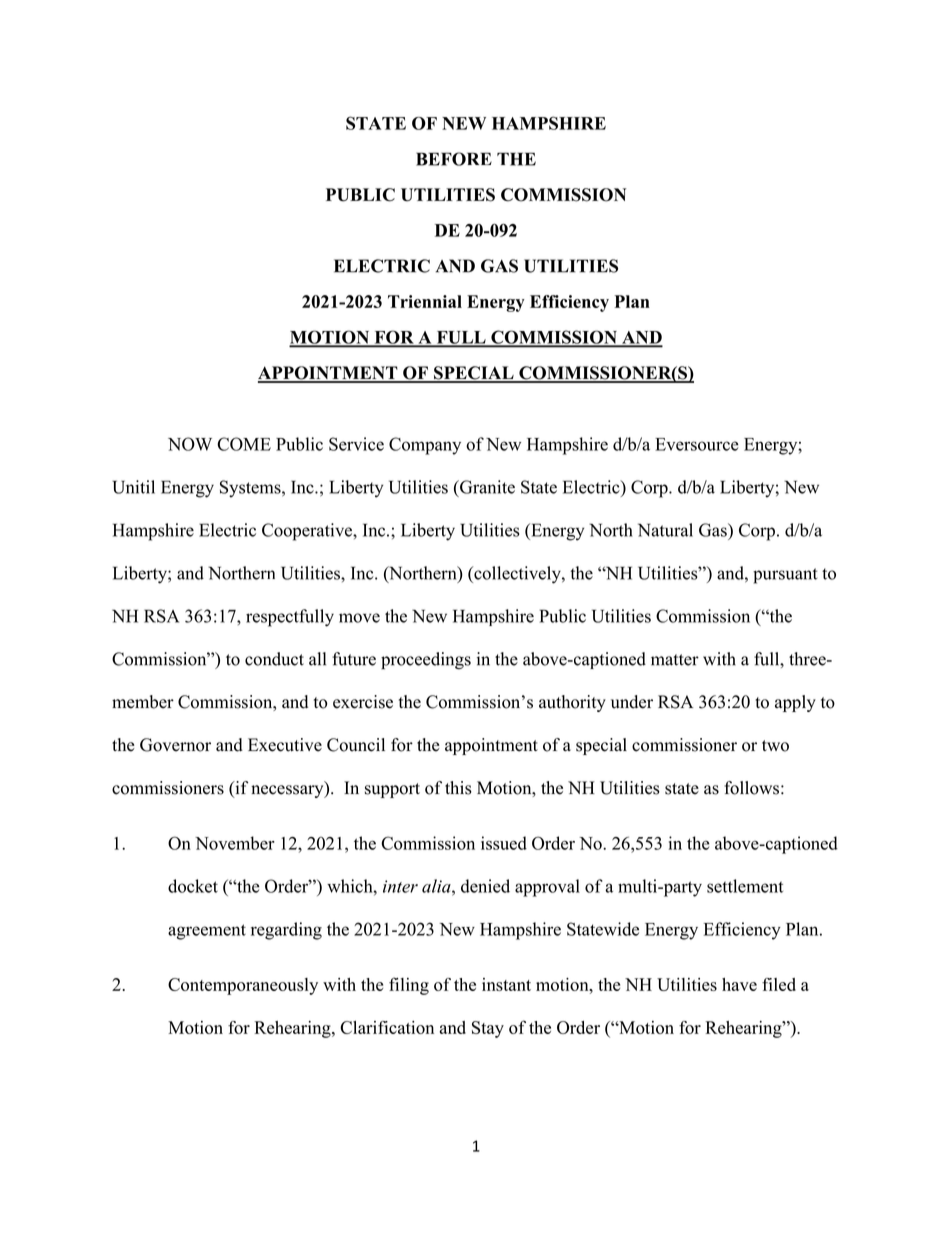 The width and height of the screenshot is (952, 1233). Describe the element at coordinates (665, 530) in the screenshot. I see `Natural` at that location.
